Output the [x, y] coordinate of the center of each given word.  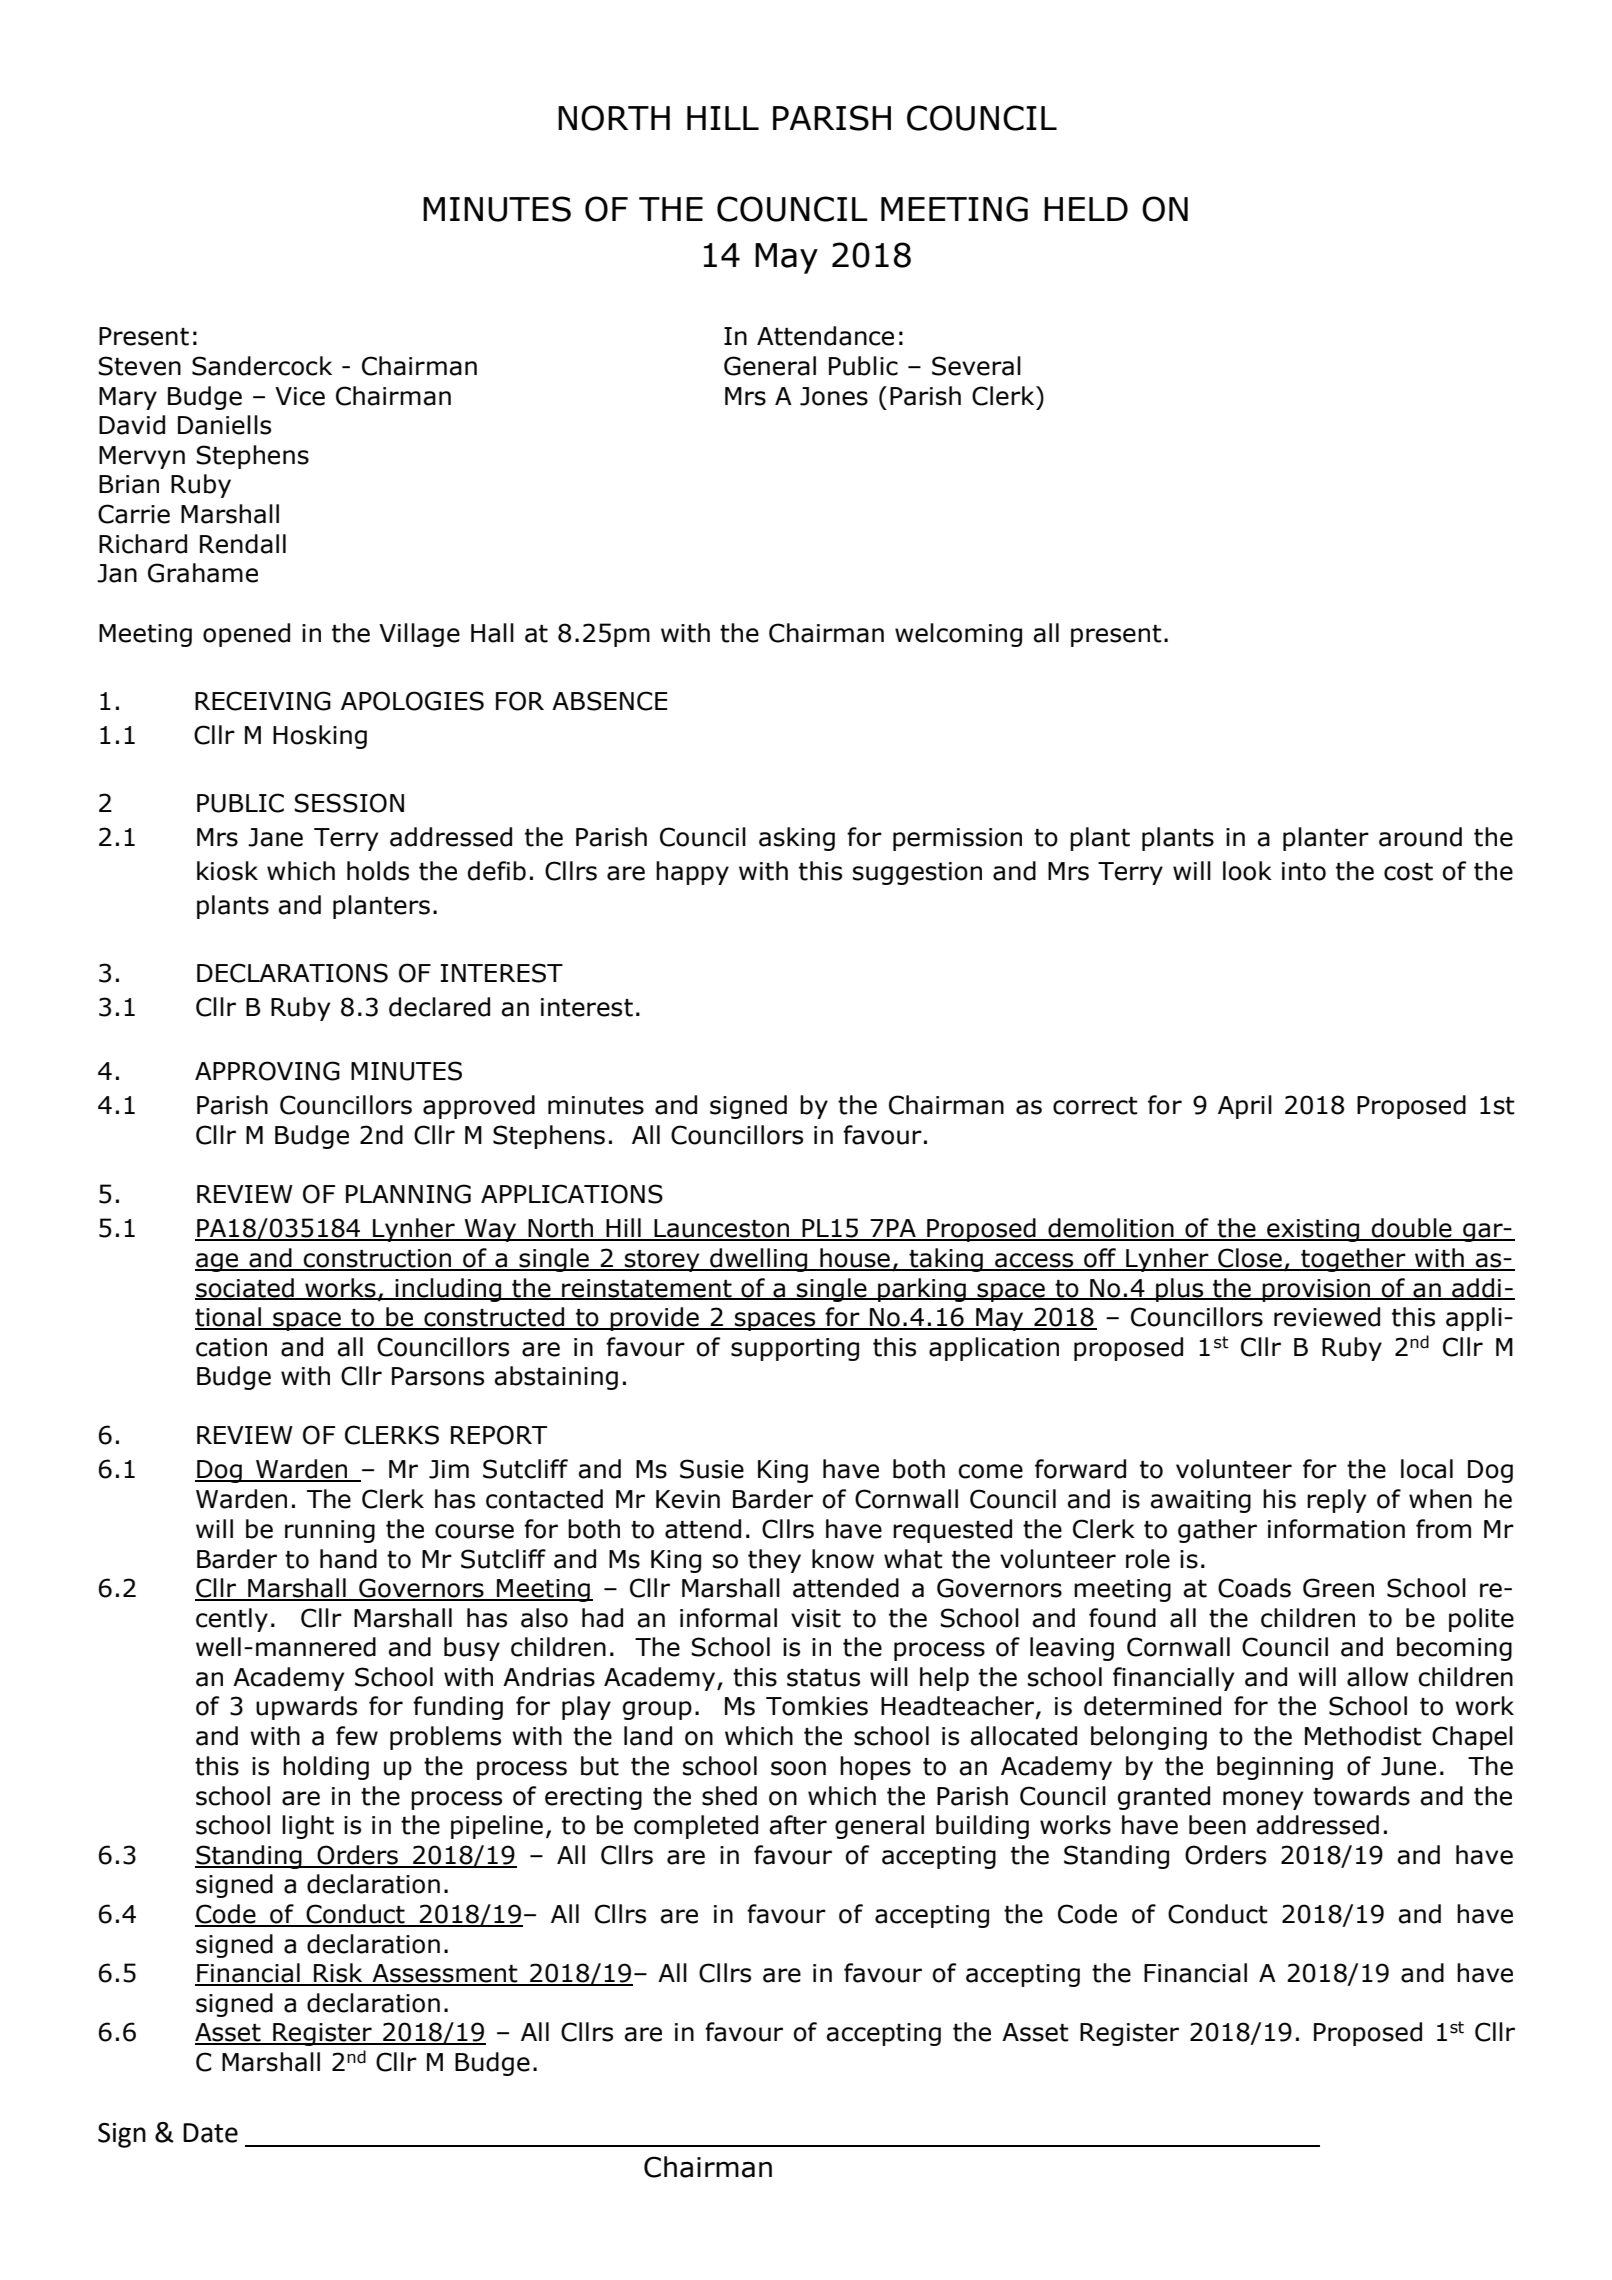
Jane [275, 837]
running [330, 1531]
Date [210, 2133]
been [1217, 1825]
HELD [1086, 209]
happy [692, 873]
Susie [712, 1469]
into [1304, 871]
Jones [834, 396]
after [798, 1825]
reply [1336, 1501]
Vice [300, 396]
